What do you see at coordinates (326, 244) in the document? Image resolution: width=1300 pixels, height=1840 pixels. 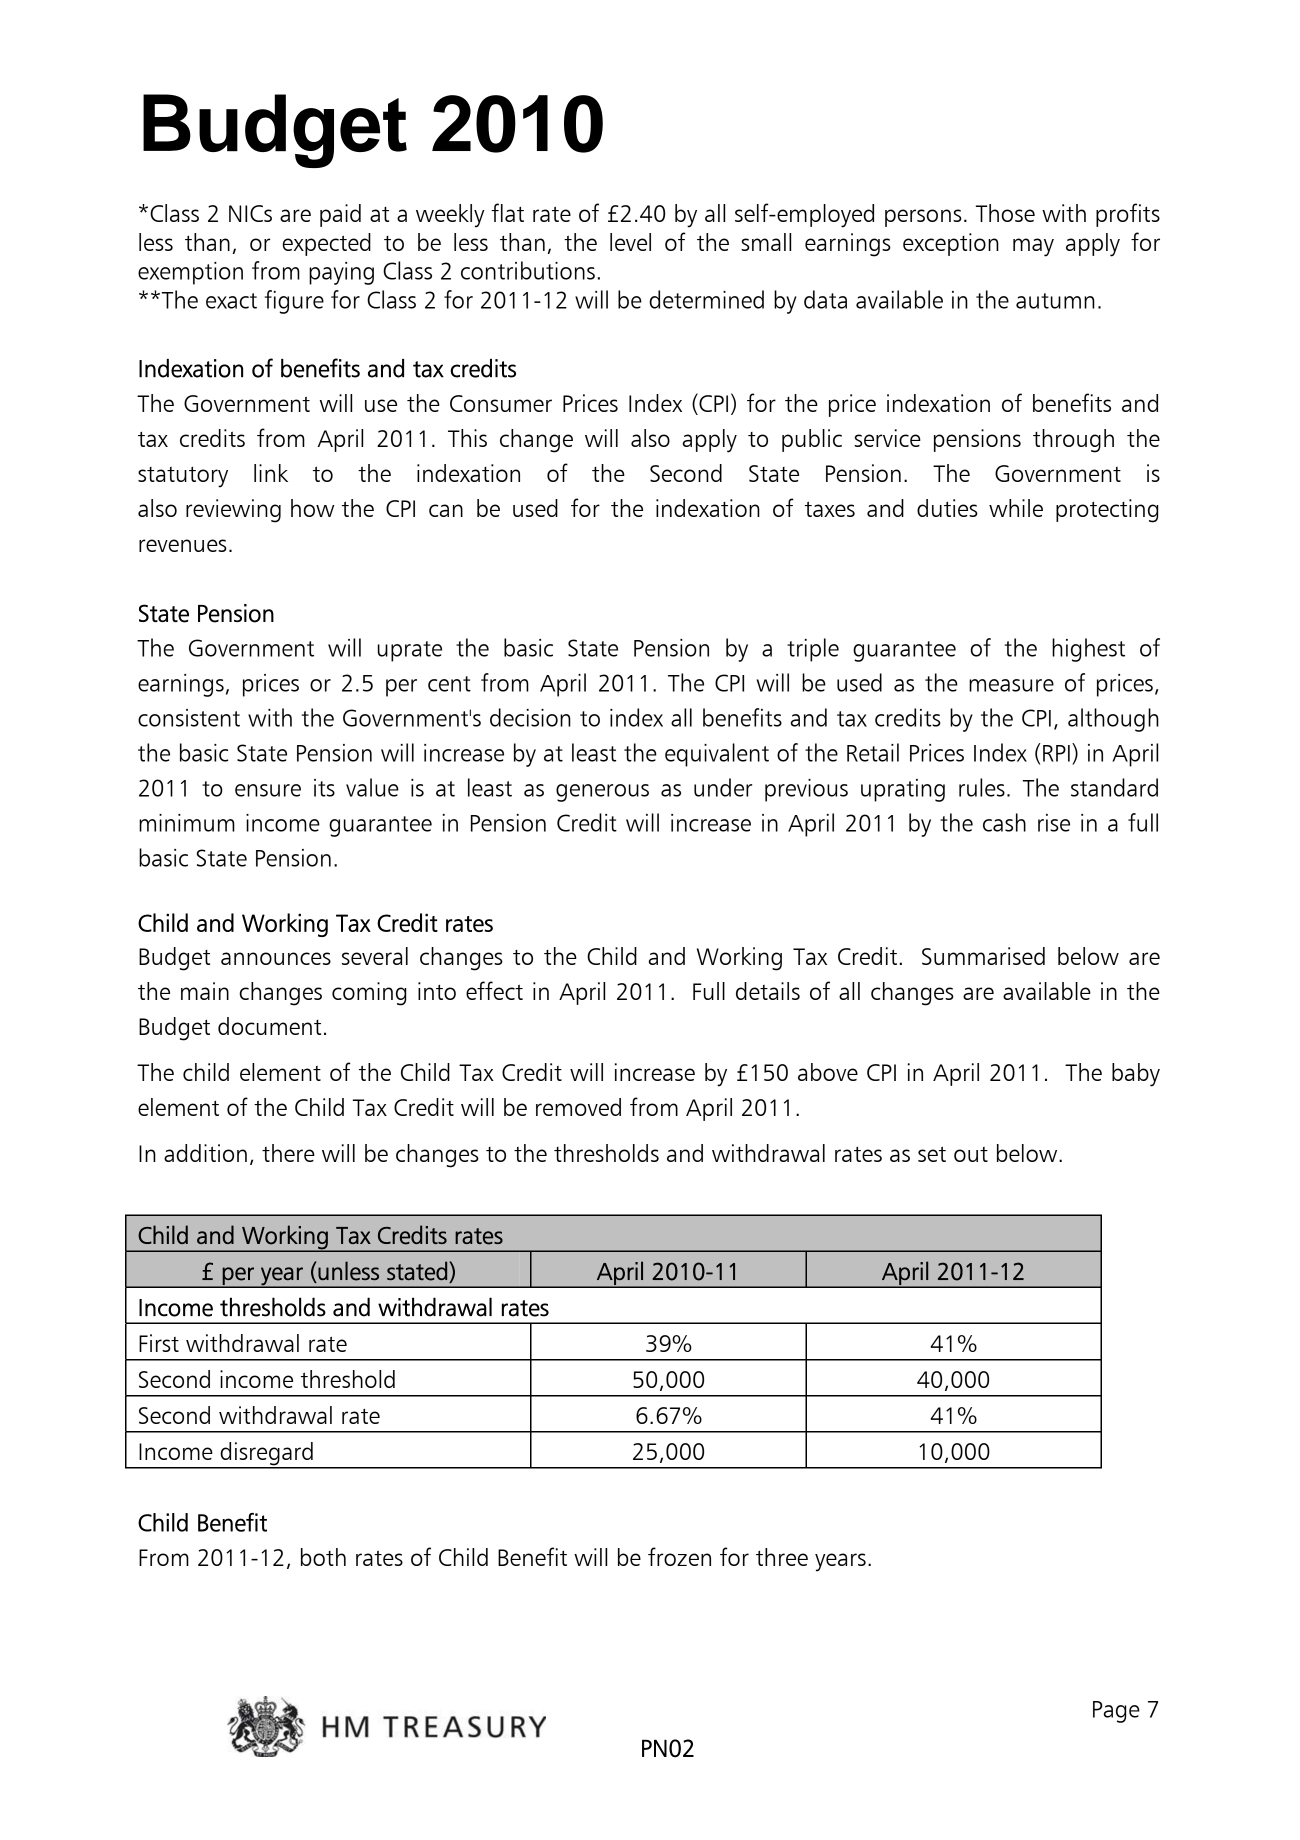 I see `expected` at bounding box center [326, 244].
